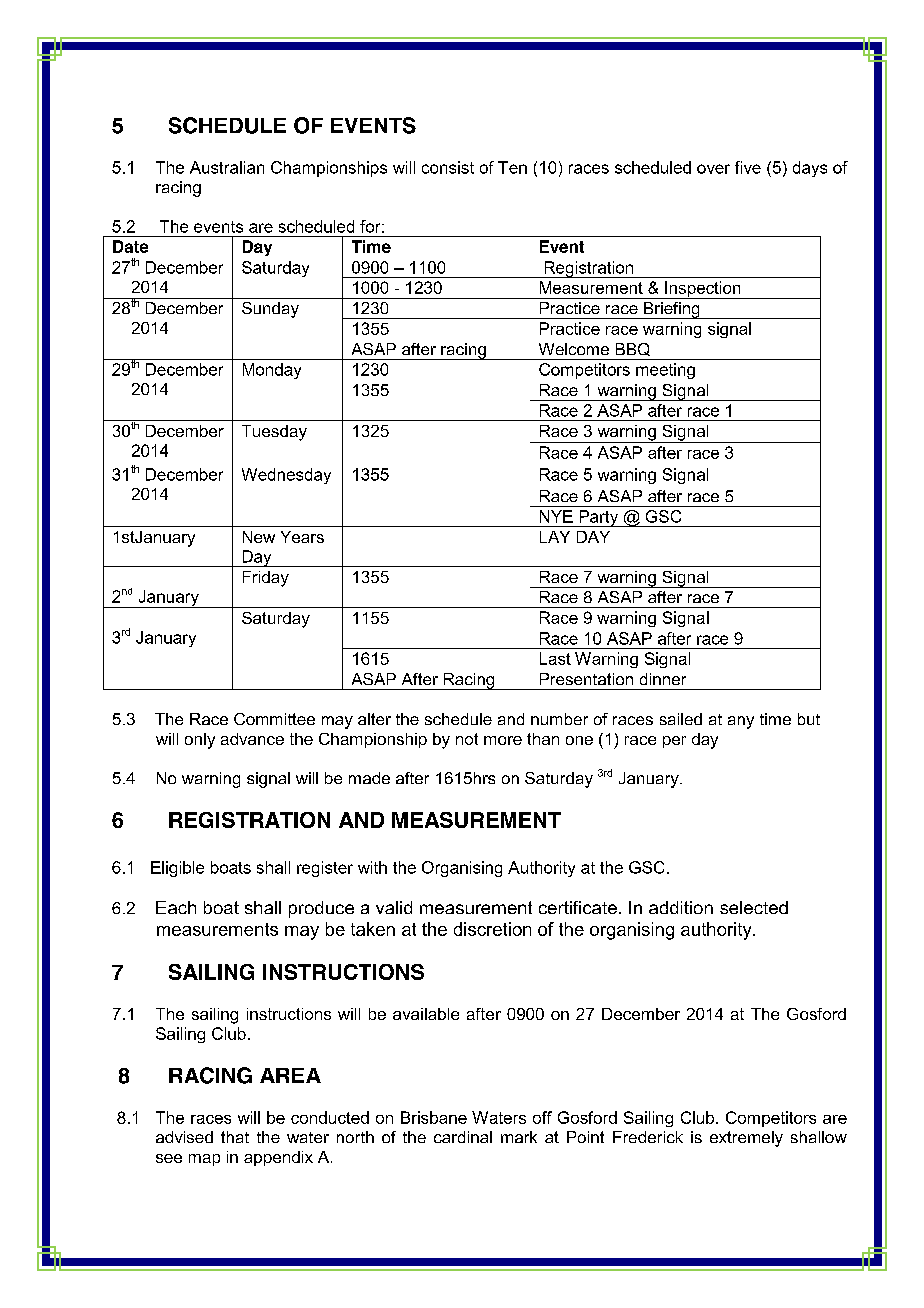 This screenshot has width=924, height=1308. What do you see at coordinates (274, 719) in the screenshot?
I see `Committee` at bounding box center [274, 719].
